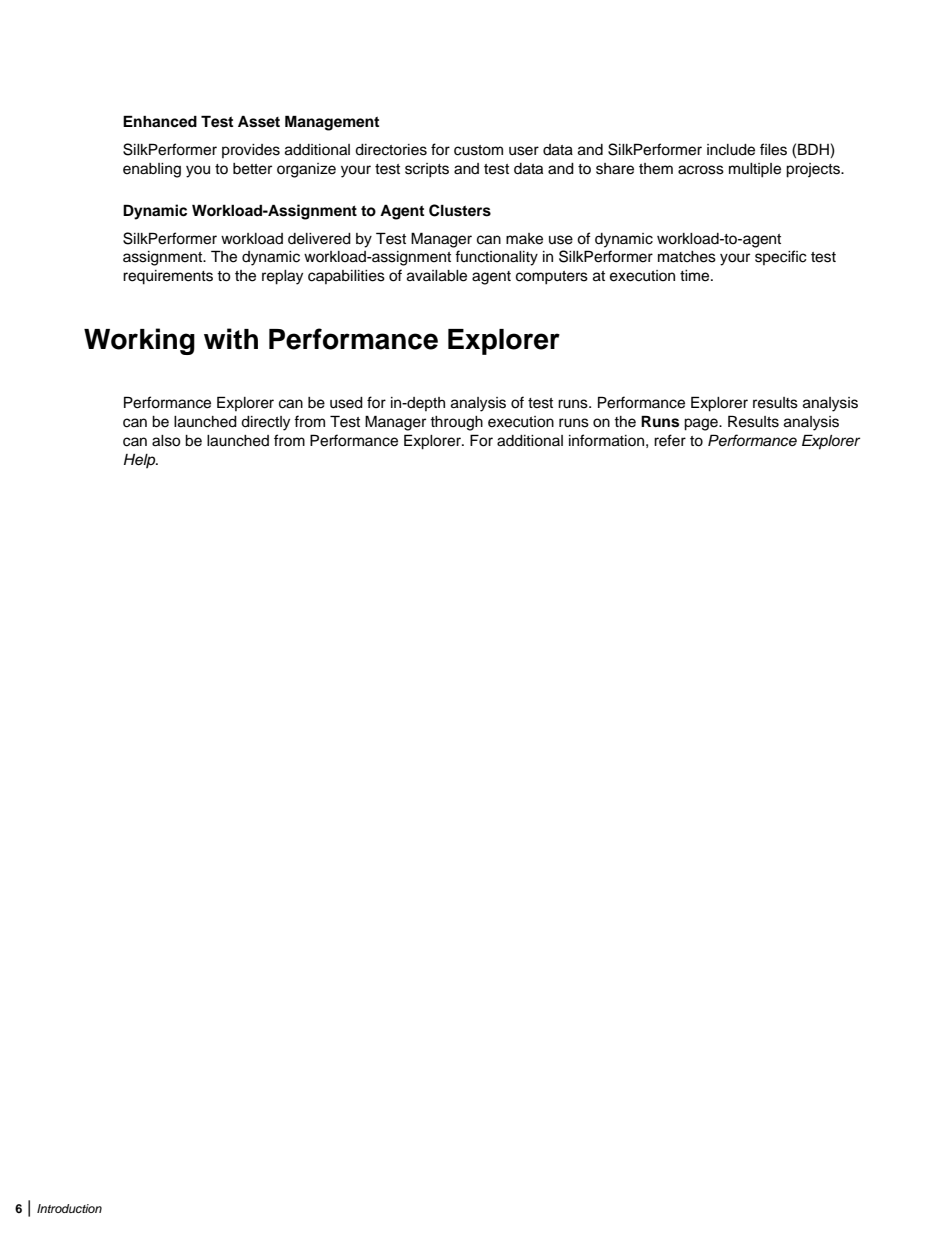 This image has height=1233, width=952. I want to click on Help, so click(141, 461).
